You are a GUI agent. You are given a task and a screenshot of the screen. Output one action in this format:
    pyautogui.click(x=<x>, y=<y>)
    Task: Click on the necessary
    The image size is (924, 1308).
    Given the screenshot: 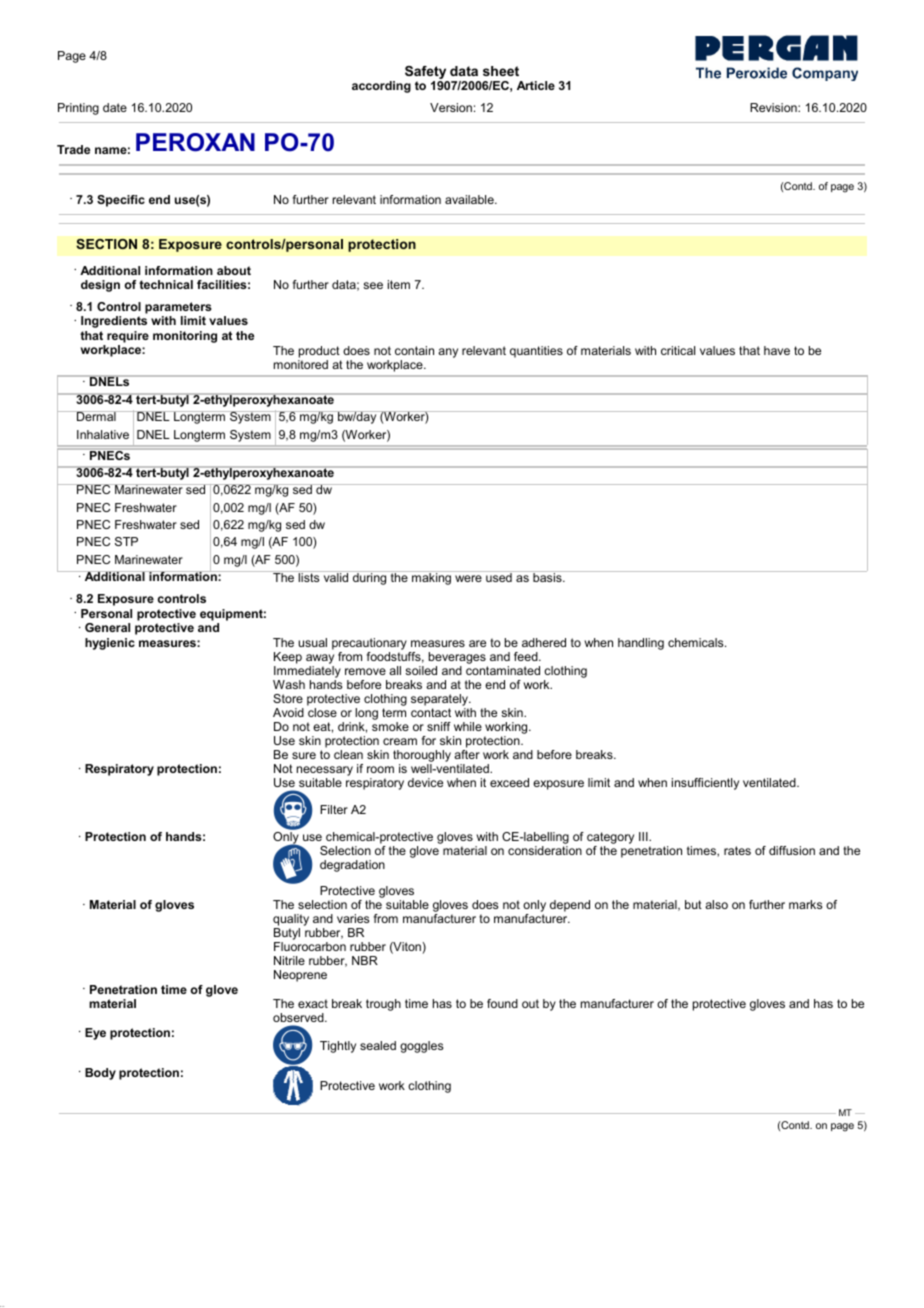 What is the action you would take?
    pyautogui.click(x=325, y=772)
